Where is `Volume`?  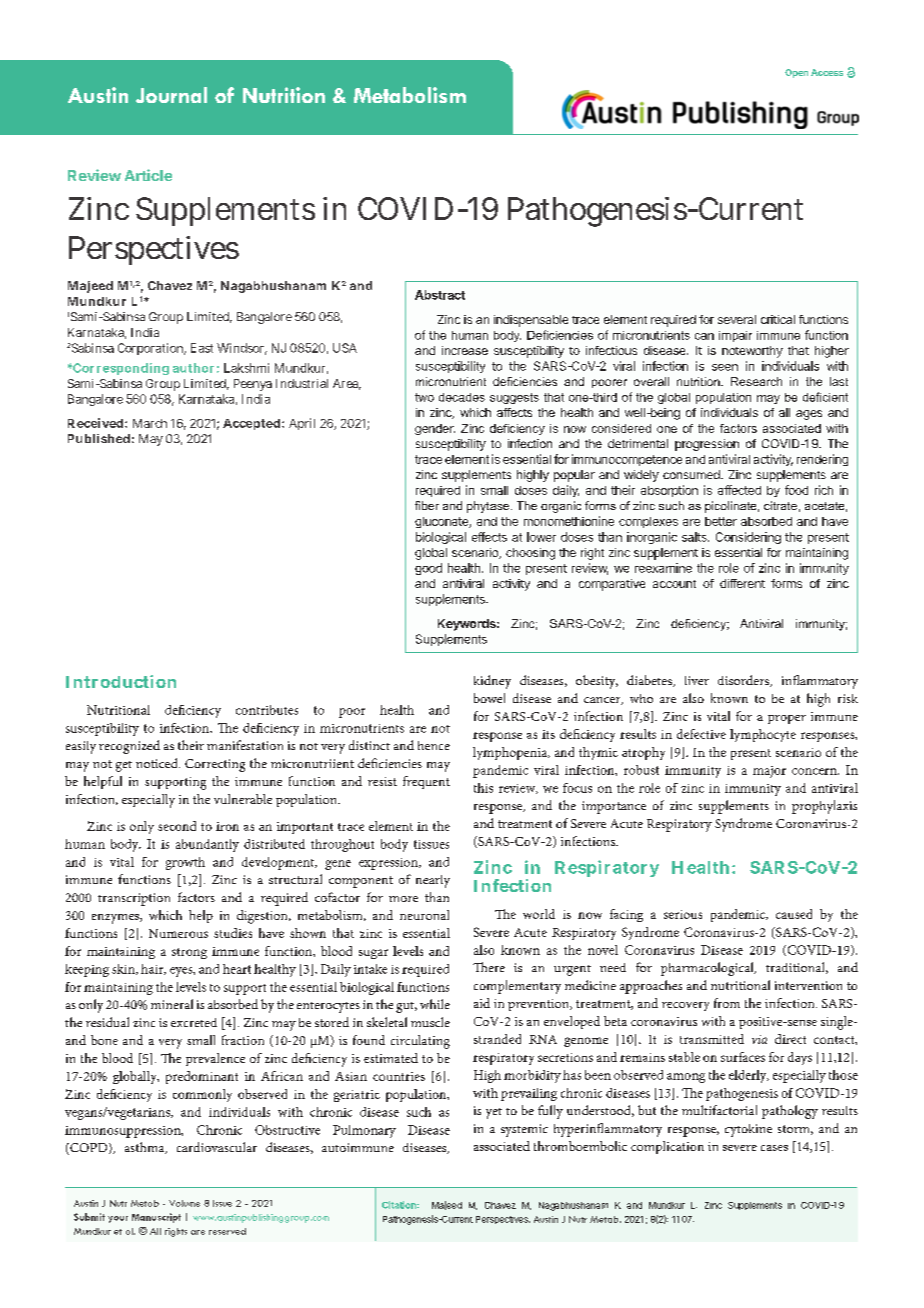 Volume is located at coordinates (184, 1203).
